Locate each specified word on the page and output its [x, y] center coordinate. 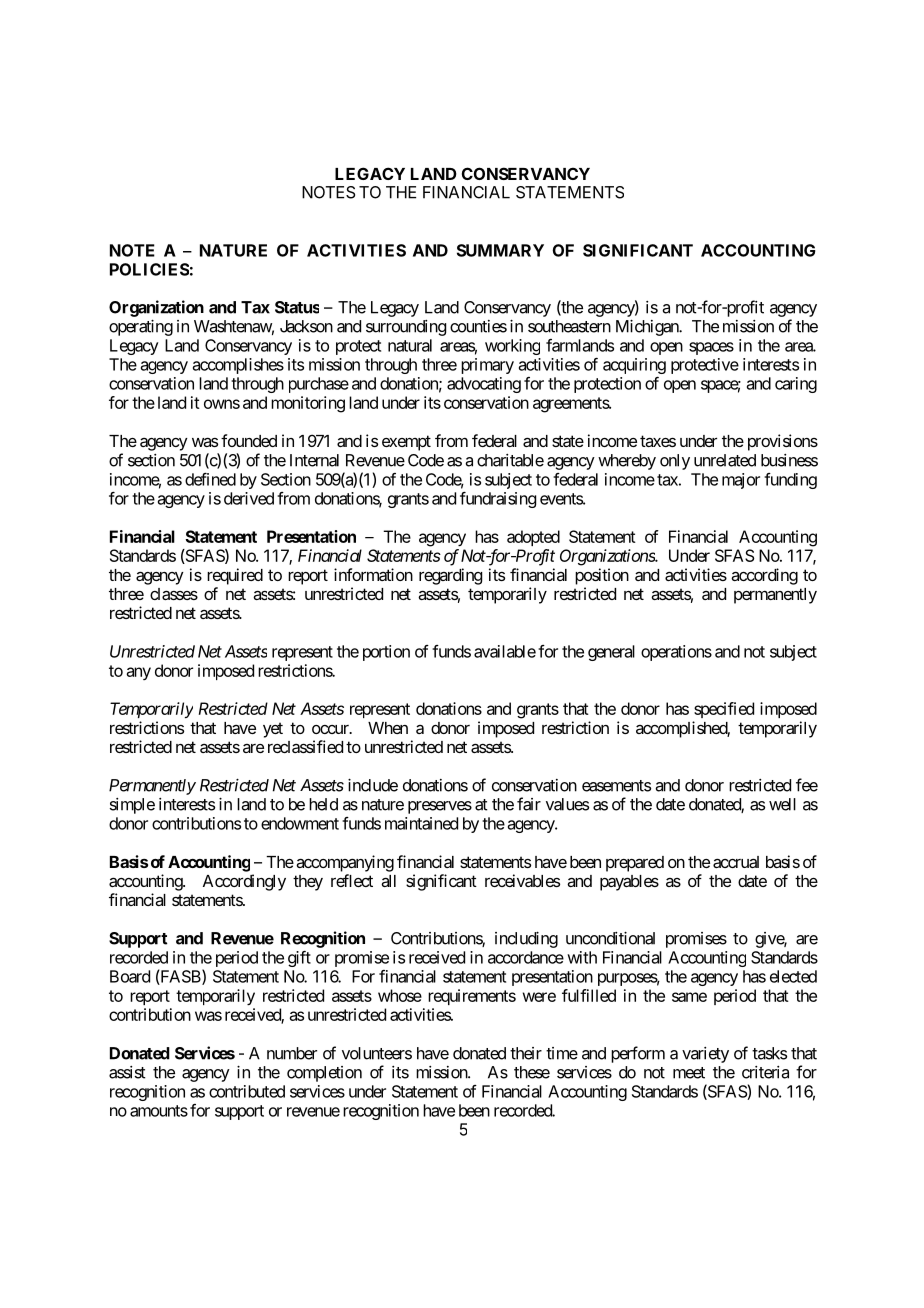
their [526, 1053]
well [782, 804]
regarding [450, 576]
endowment [300, 823]
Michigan [648, 327]
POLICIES [149, 269]
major [741, 481]
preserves [440, 807]
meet [689, 1073]
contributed [247, 1091]
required [235, 576]
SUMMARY [500, 250]
